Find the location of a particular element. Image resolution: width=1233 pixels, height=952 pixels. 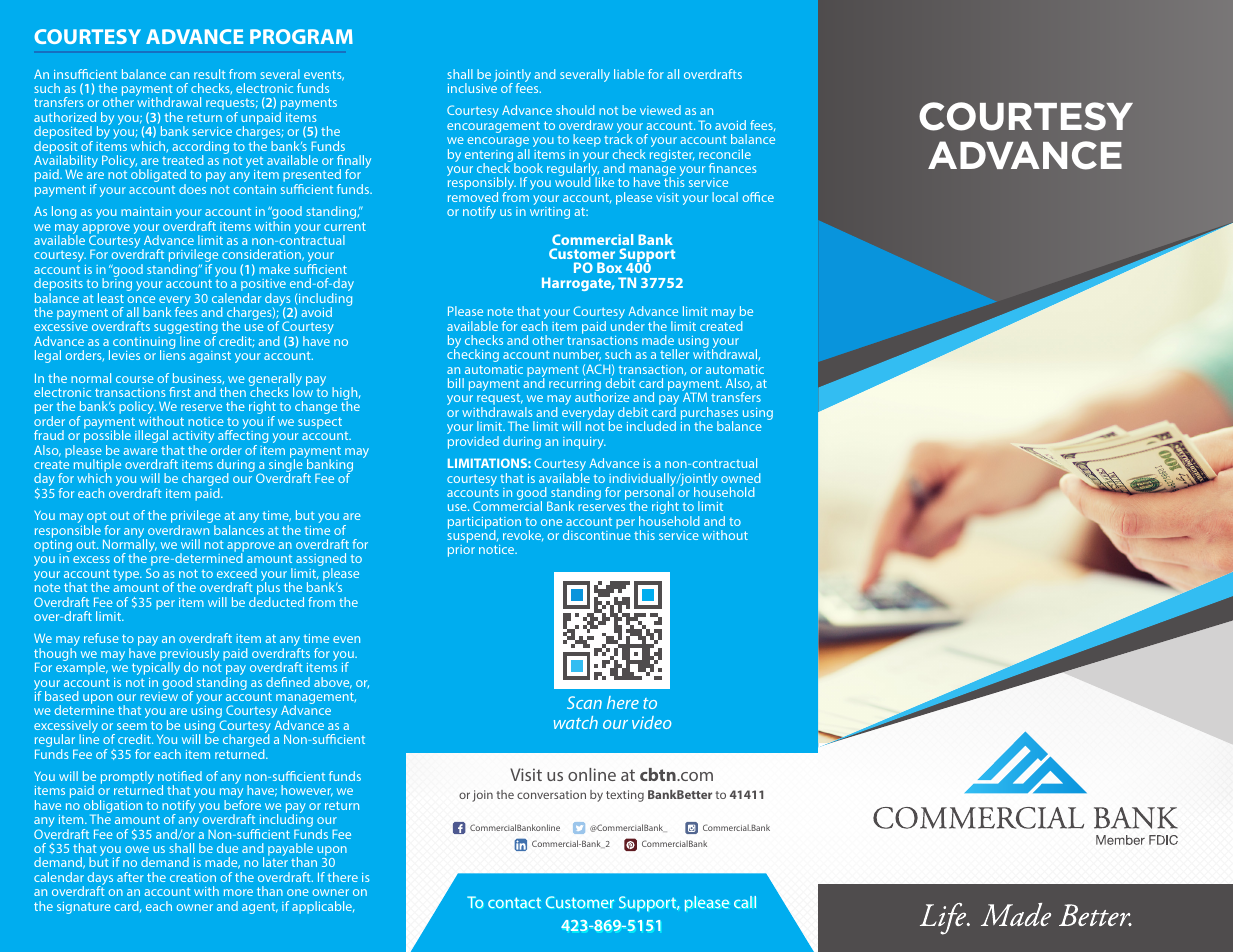

continuing is located at coordinates (144, 344).
